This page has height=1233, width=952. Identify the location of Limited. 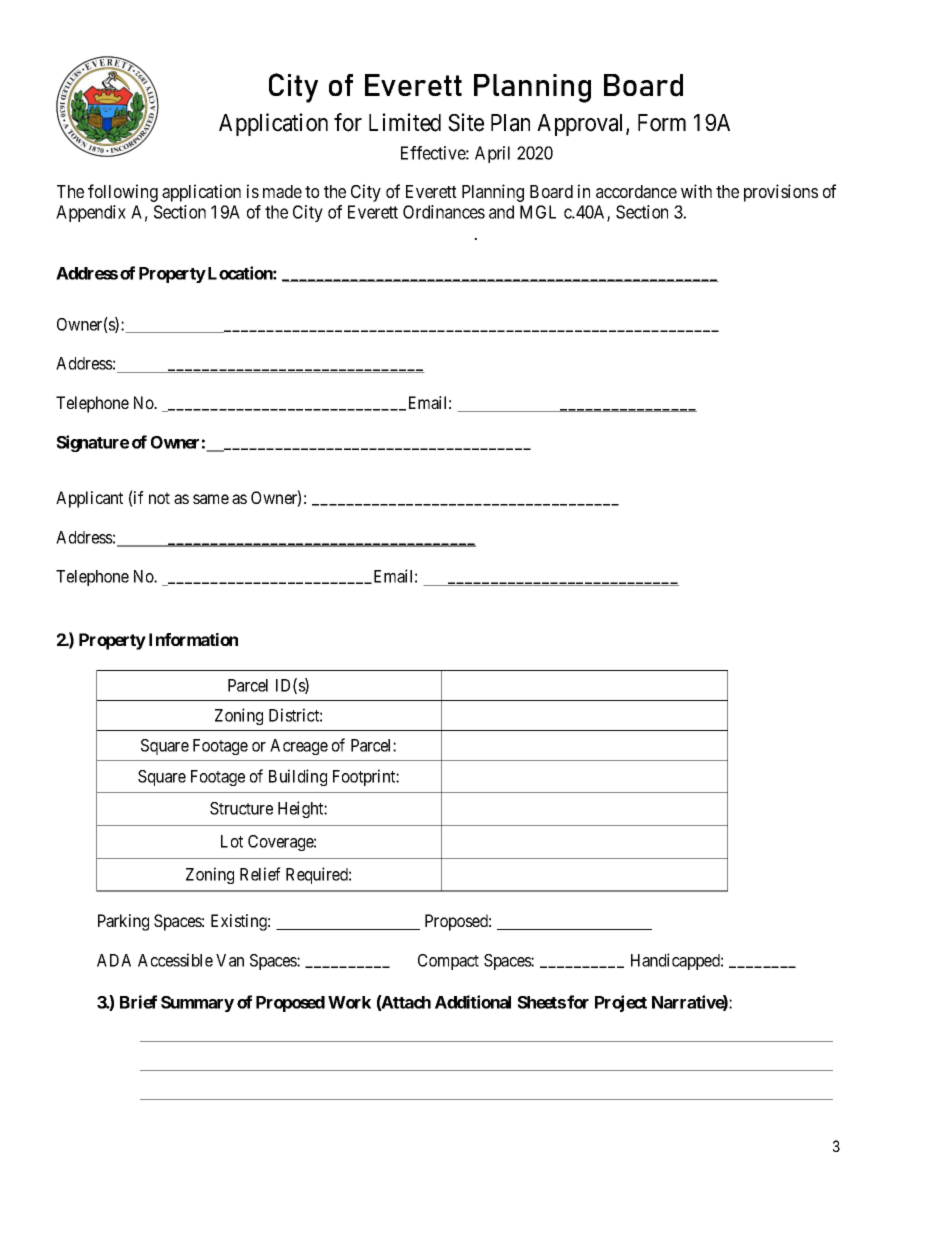
(405, 122).
